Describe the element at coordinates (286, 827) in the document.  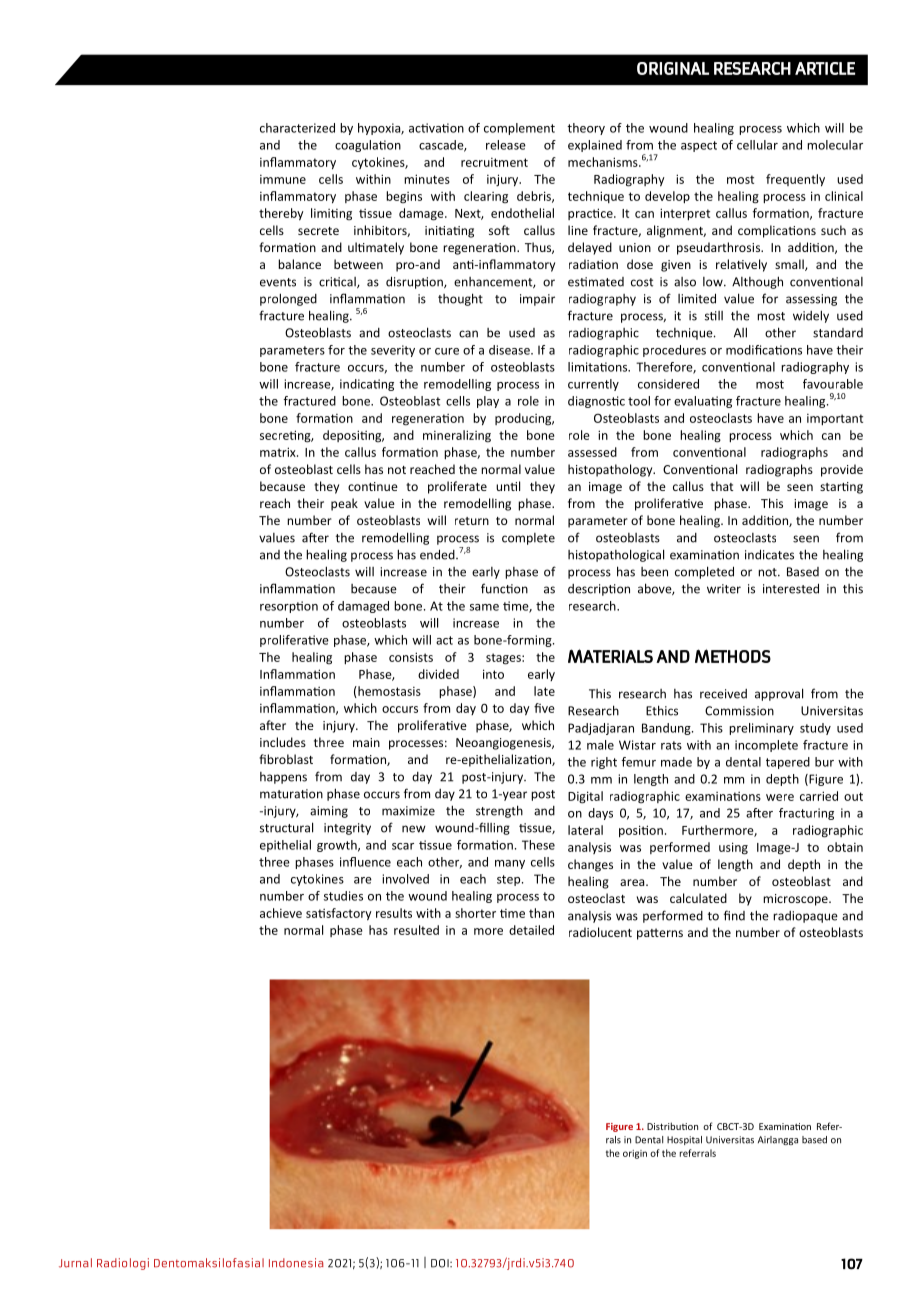
I see `structural` at that location.
